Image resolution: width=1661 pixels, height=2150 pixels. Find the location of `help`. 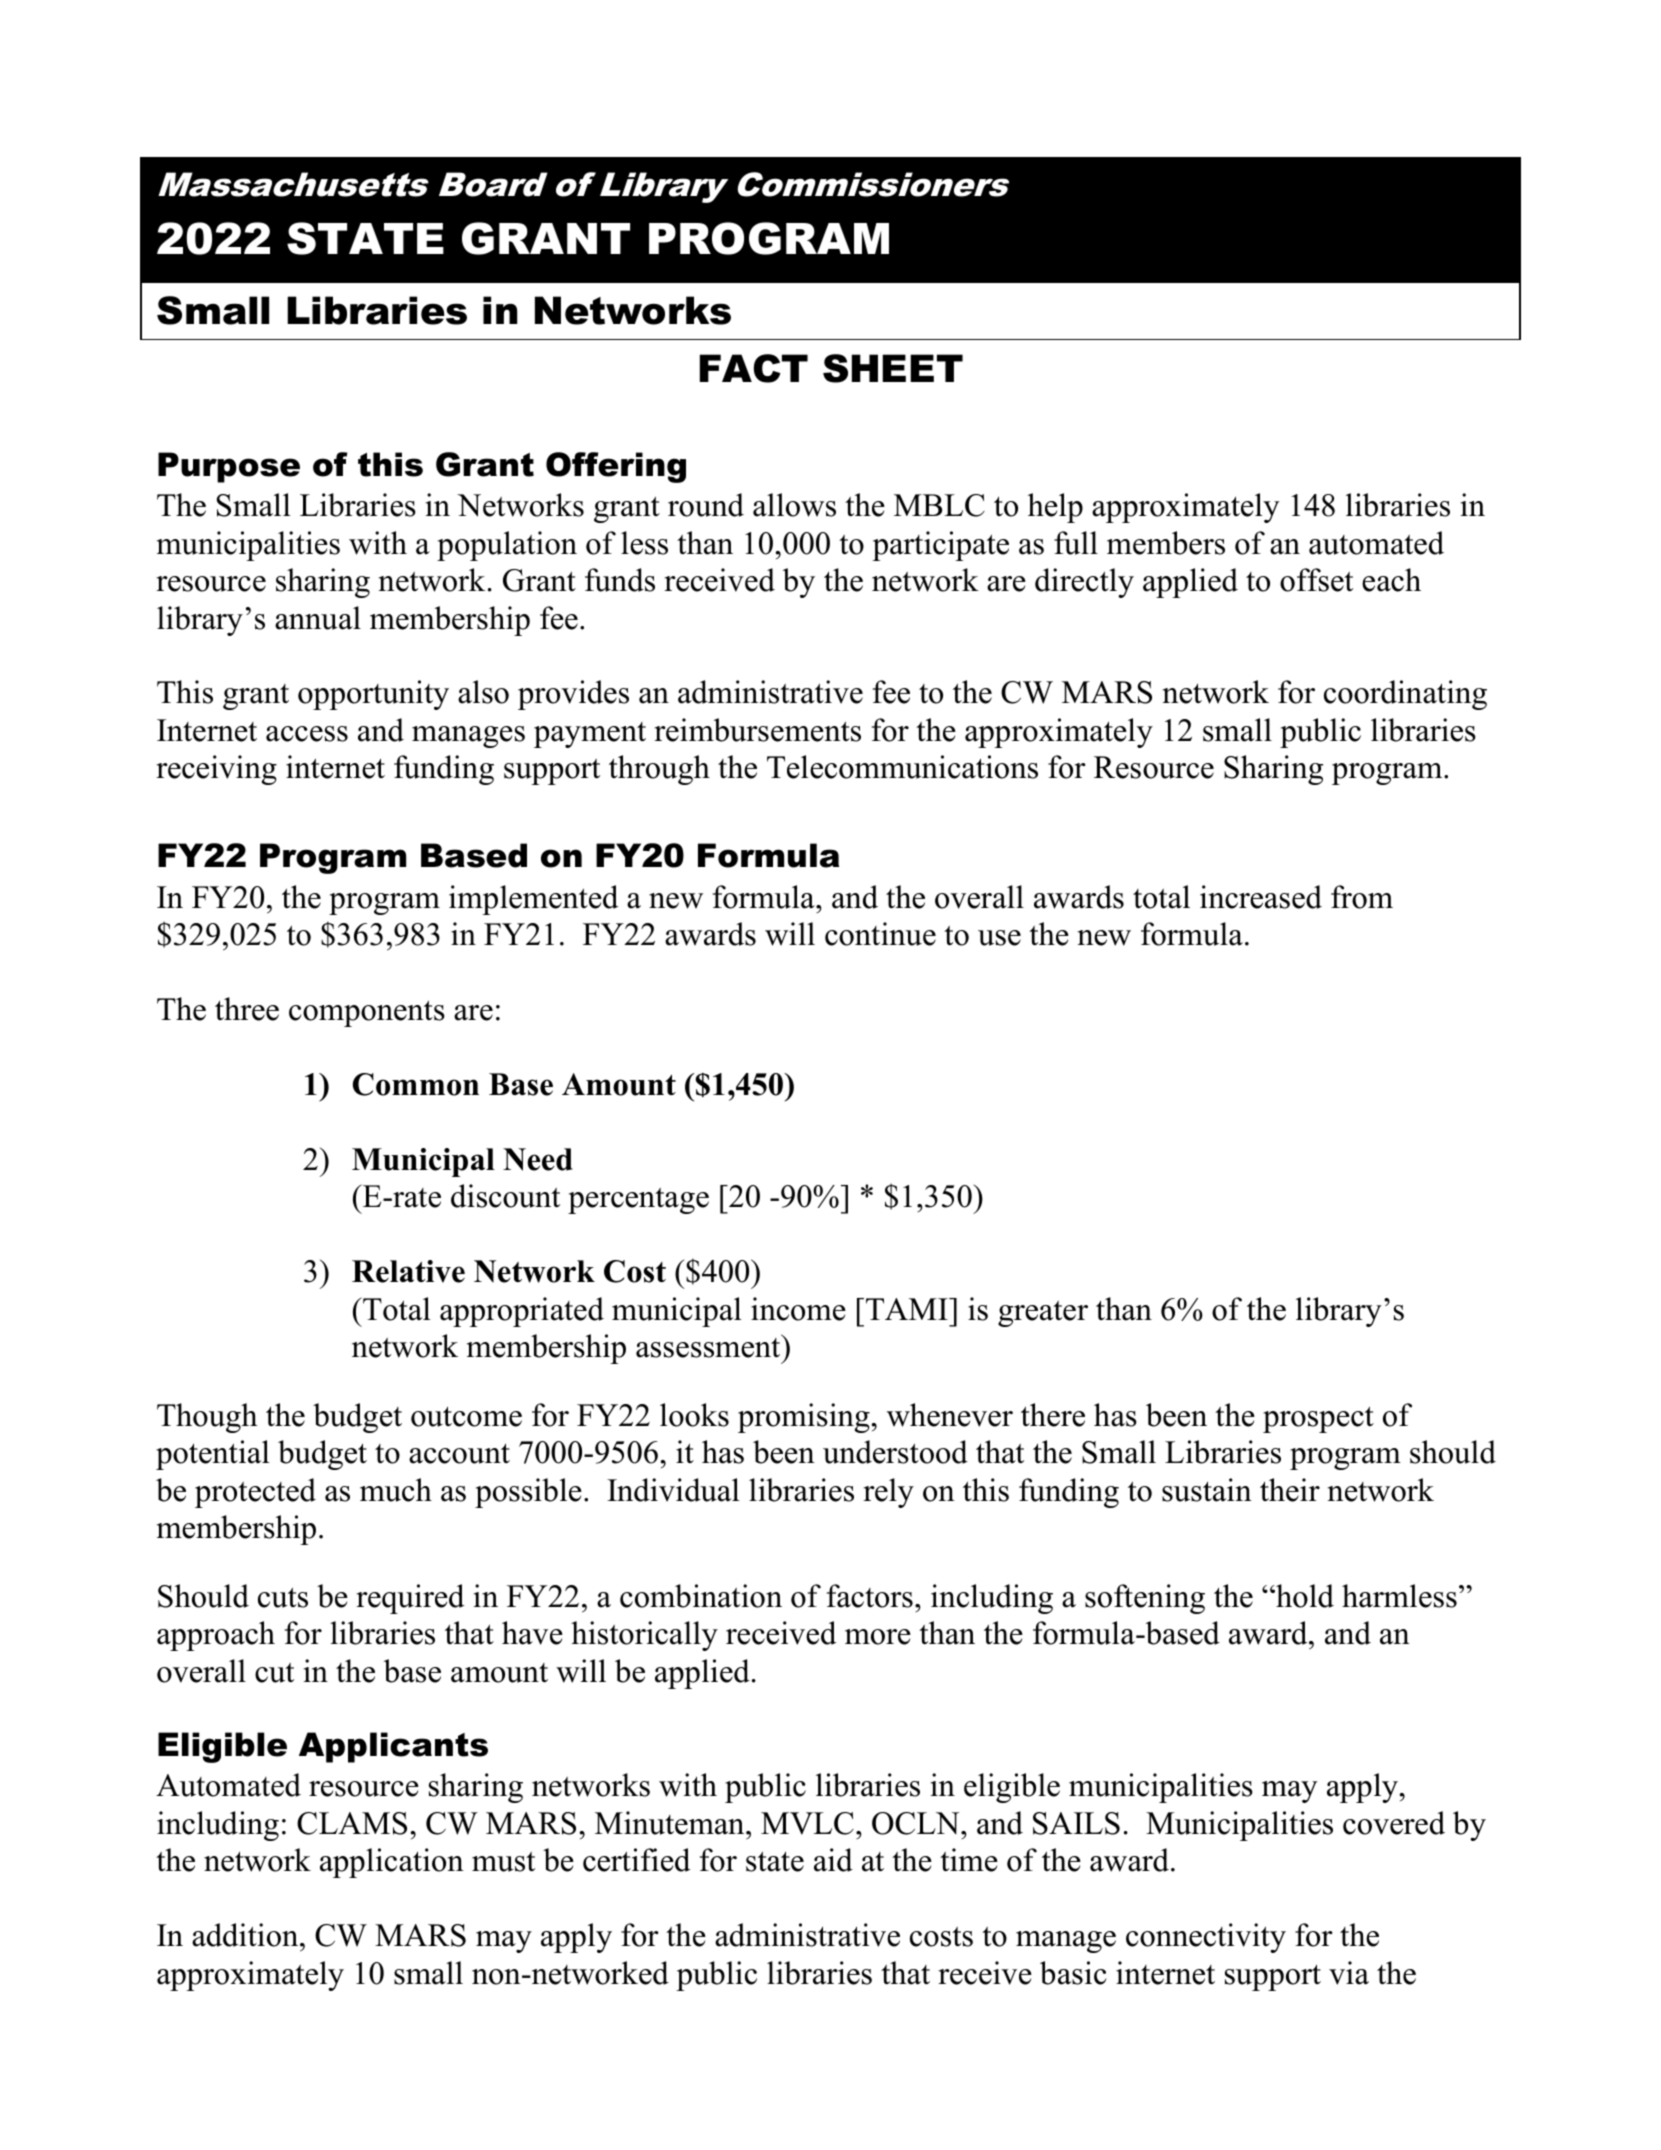

help is located at coordinates (1055, 508).
